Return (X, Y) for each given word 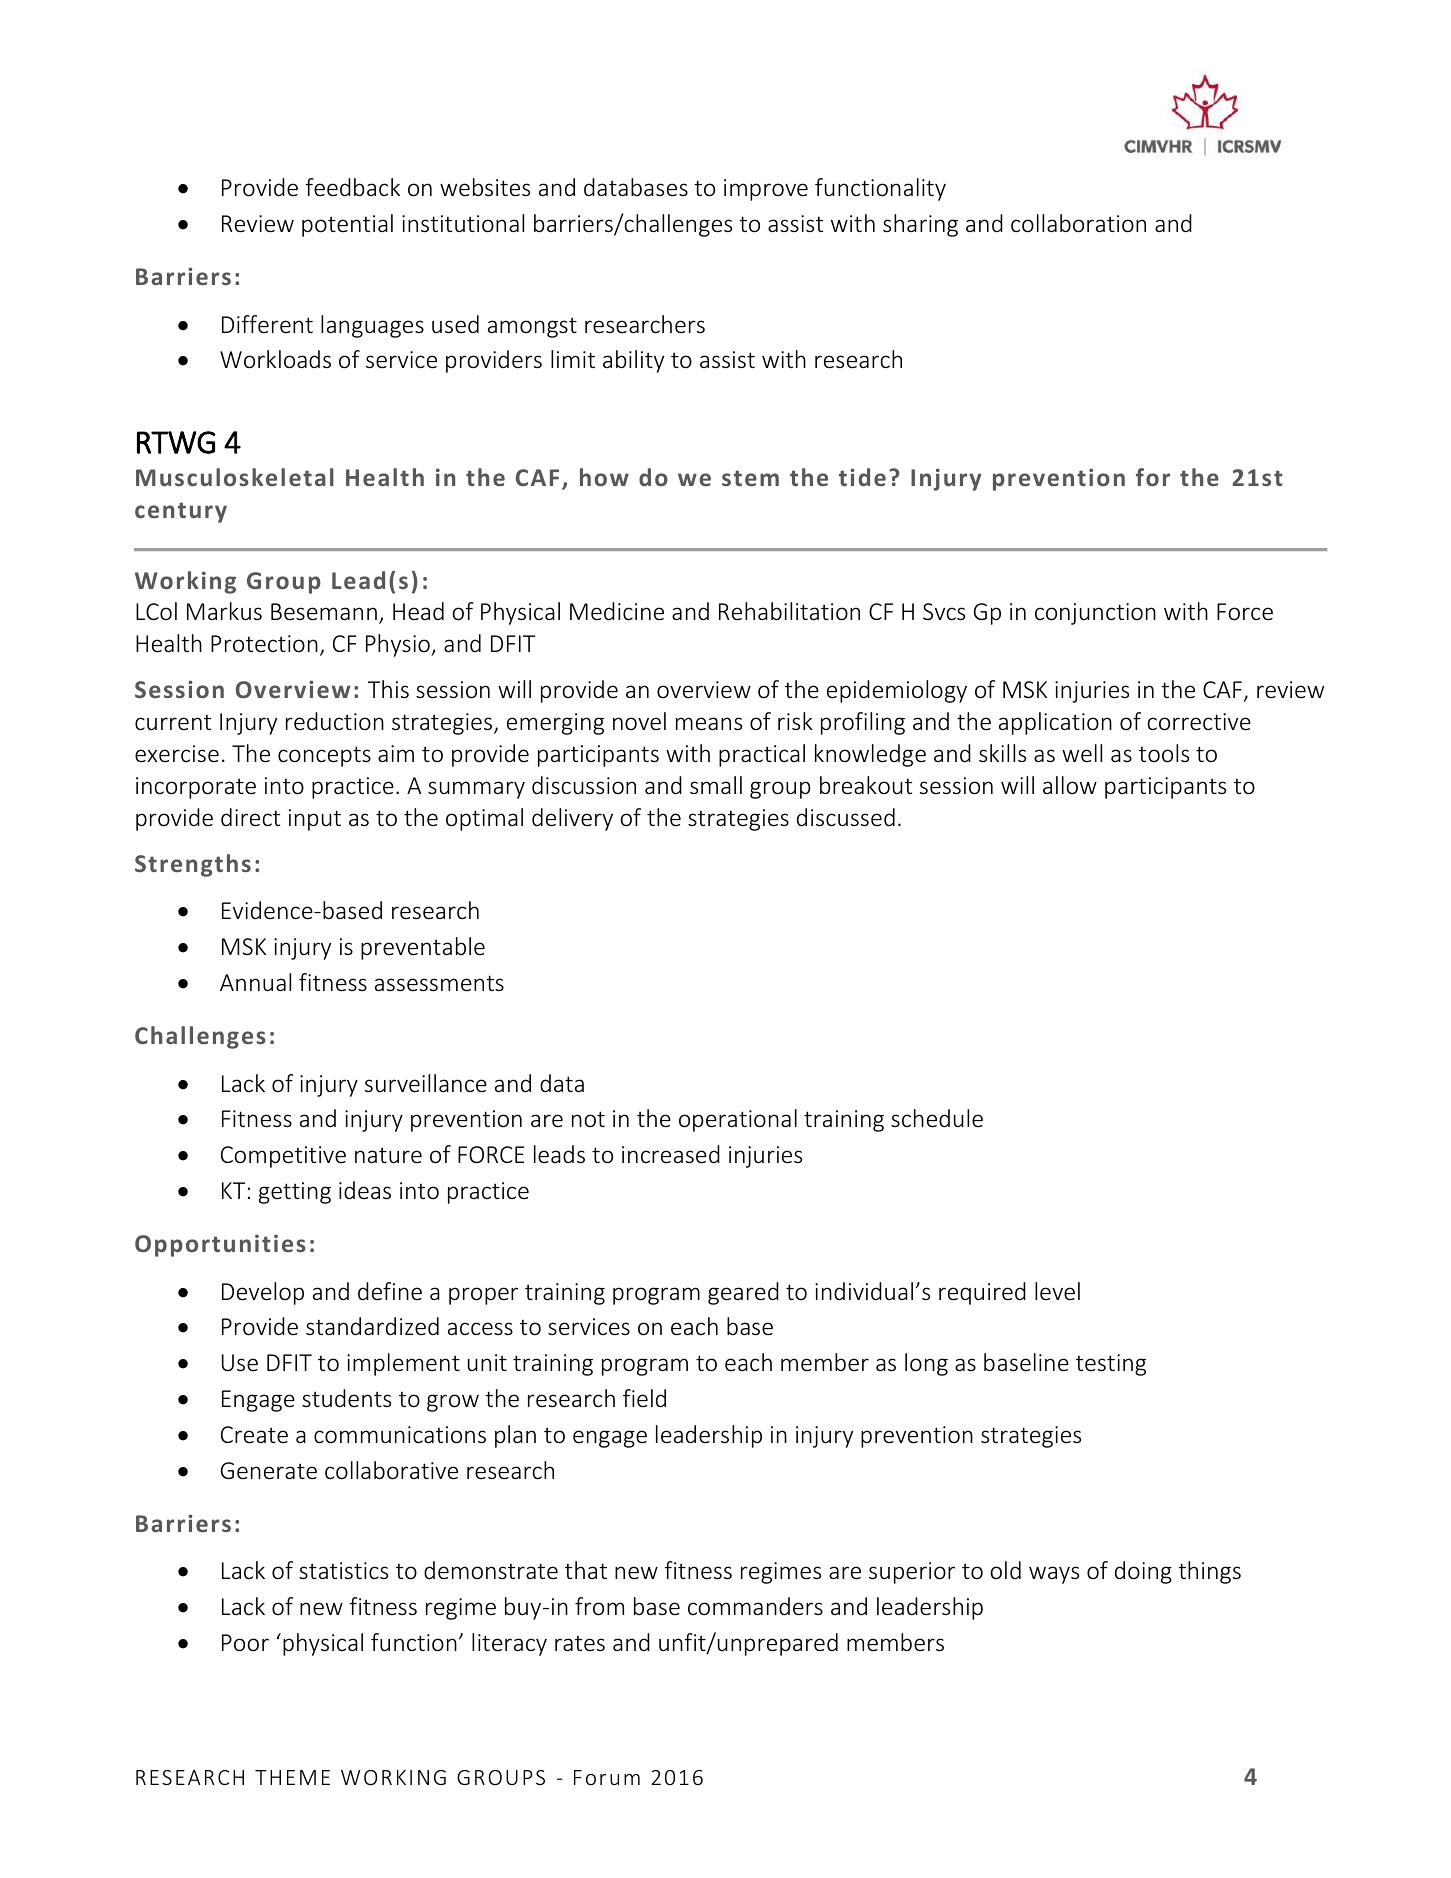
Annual (255, 982)
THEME (292, 1777)
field (644, 1398)
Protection (264, 644)
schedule (937, 1118)
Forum (607, 1777)
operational (738, 1120)
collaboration (1078, 223)
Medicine (617, 611)
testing (1111, 1365)
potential (347, 225)
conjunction (1095, 614)
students (346, 1398)
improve (766, 190)
